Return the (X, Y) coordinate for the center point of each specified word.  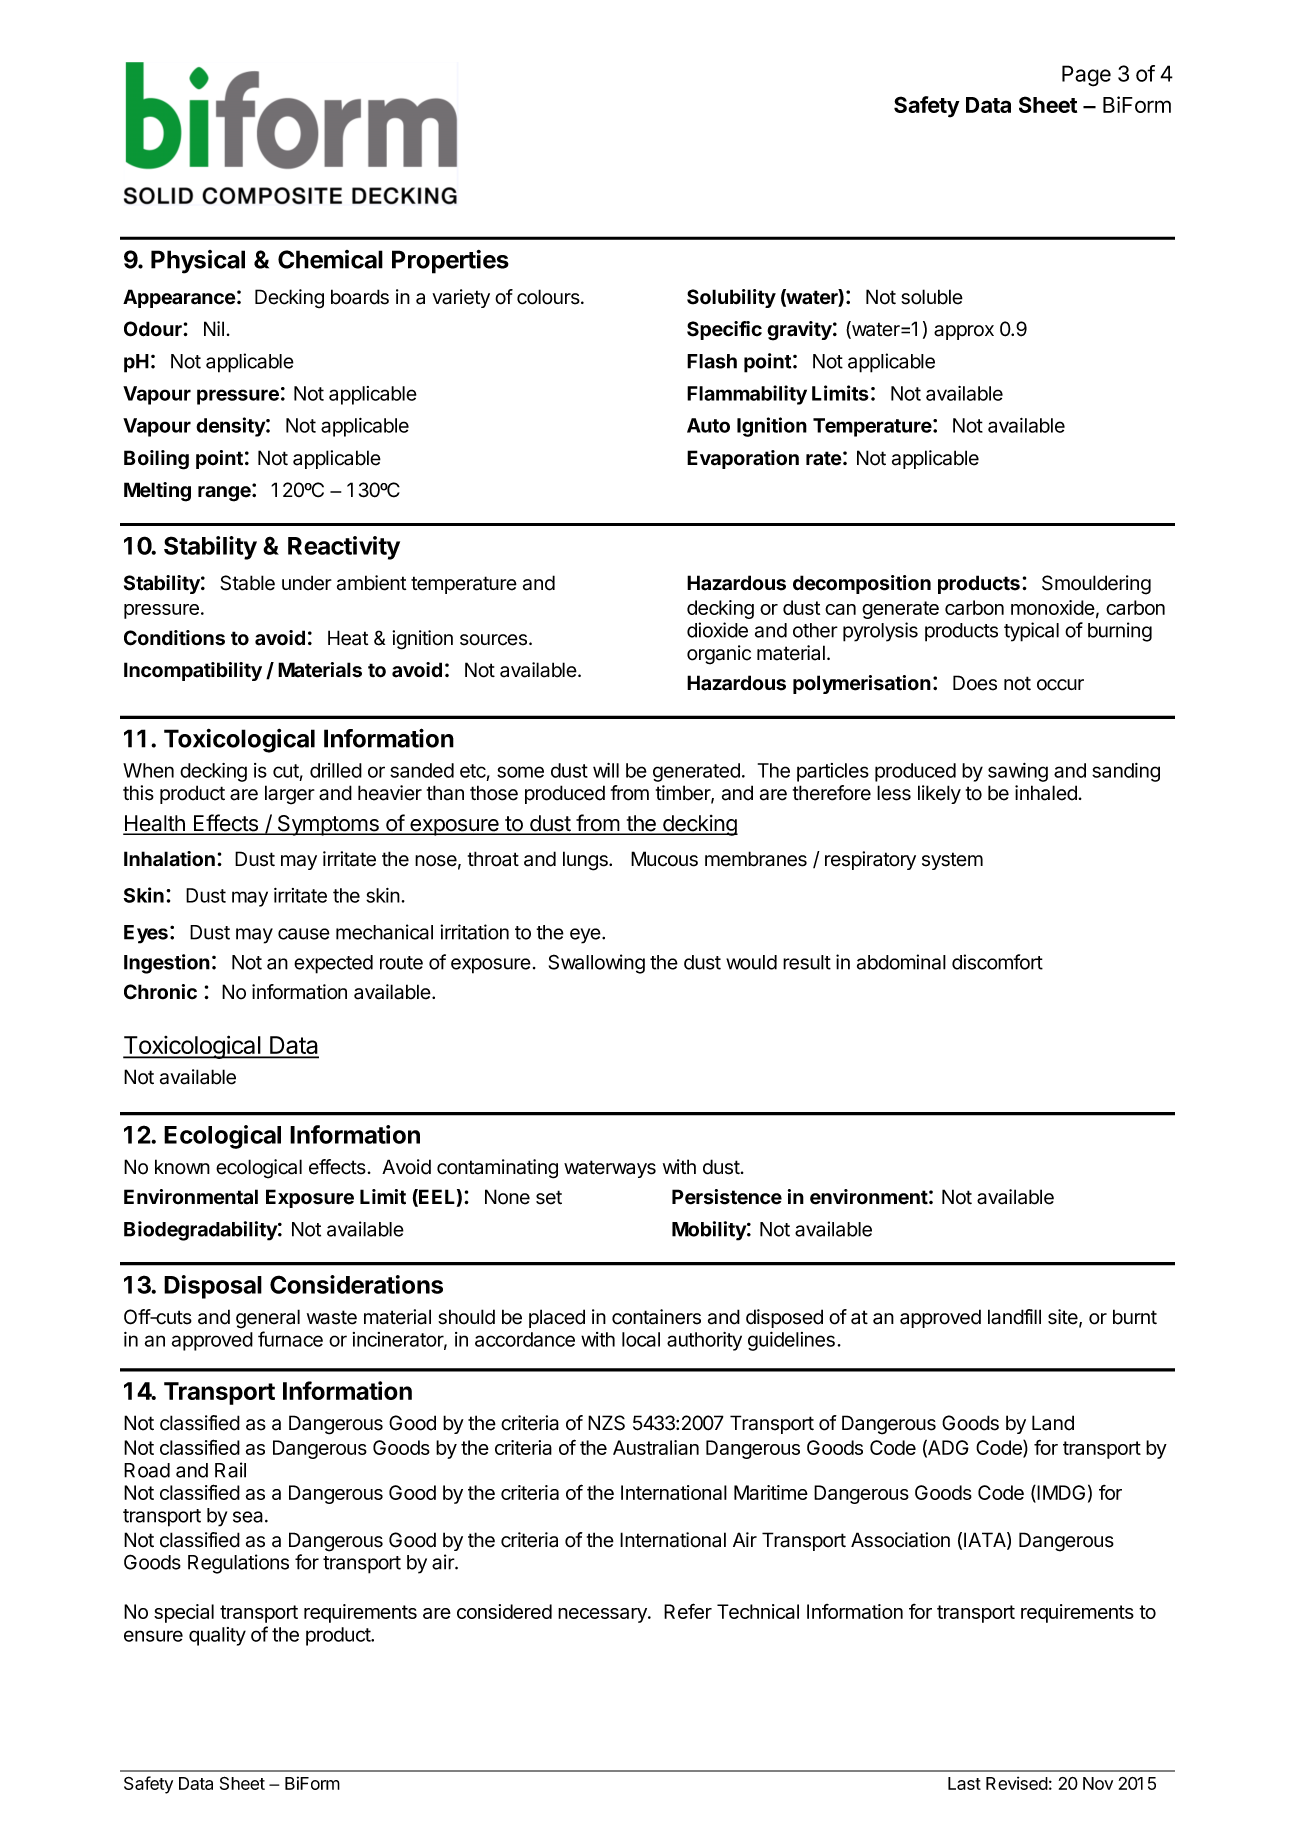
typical (1031, 632)
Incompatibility (193, 671)
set (549, 1197)
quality (217, 1636)
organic (719, 655)
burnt (1135, 1317)
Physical (198, 262)
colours (549, 297)
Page (1086, 76)
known (182, 1167)
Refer (688, 1611)
